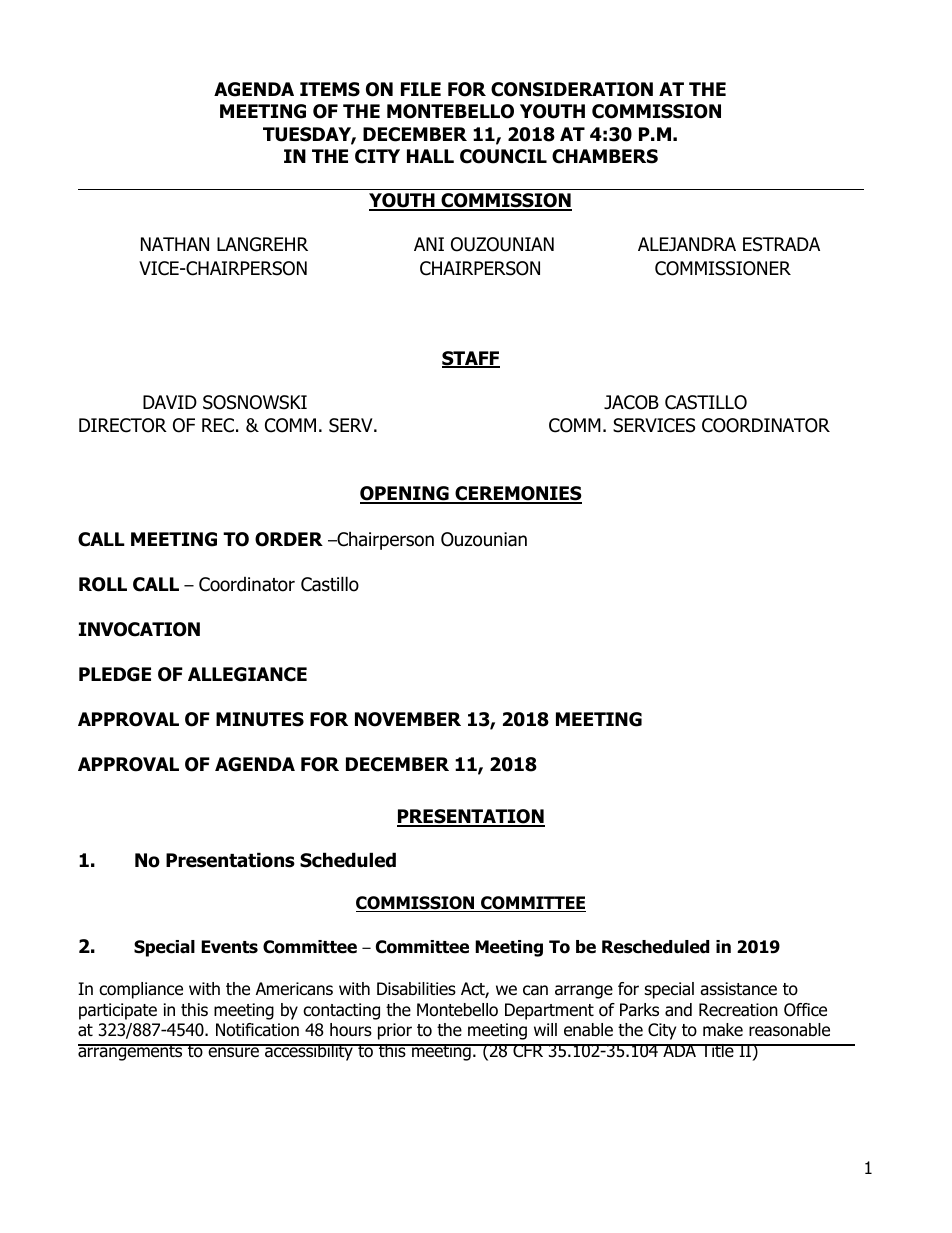 The image size is (952, 1233). I want to click on NOVEMBER, so click(408, 719).
